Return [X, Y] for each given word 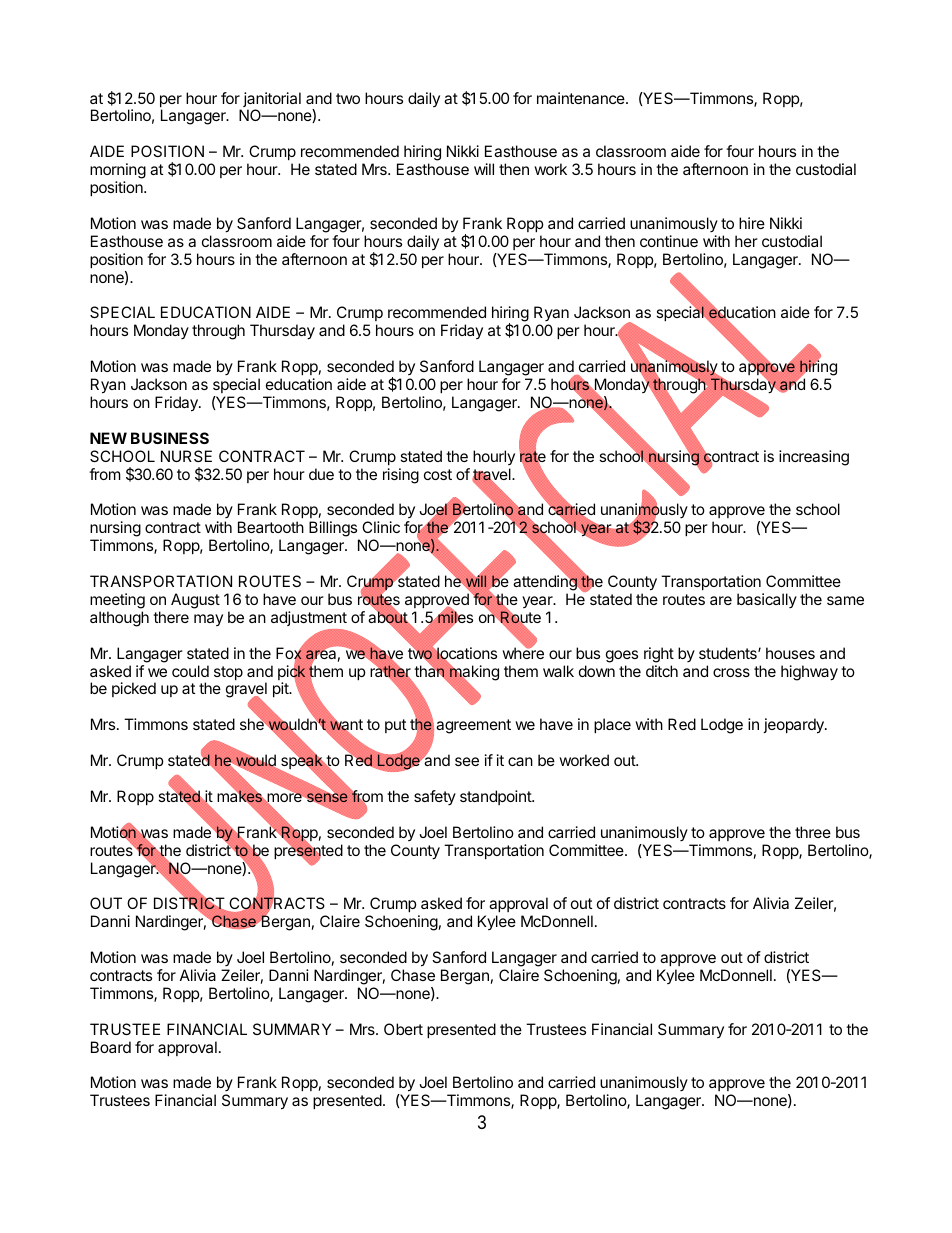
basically [767, 600]
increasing [814, 458]
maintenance [582, 98]
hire [752, 223]
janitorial [272, 101]
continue [669, 241]
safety [435, 797]
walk [558, 671]
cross [731, 672]
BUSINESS [170, 438]
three [813, 832]
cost [438, 474]
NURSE [186, 456]
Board [111, 1047]
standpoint [496, 797]
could [190, 671]
